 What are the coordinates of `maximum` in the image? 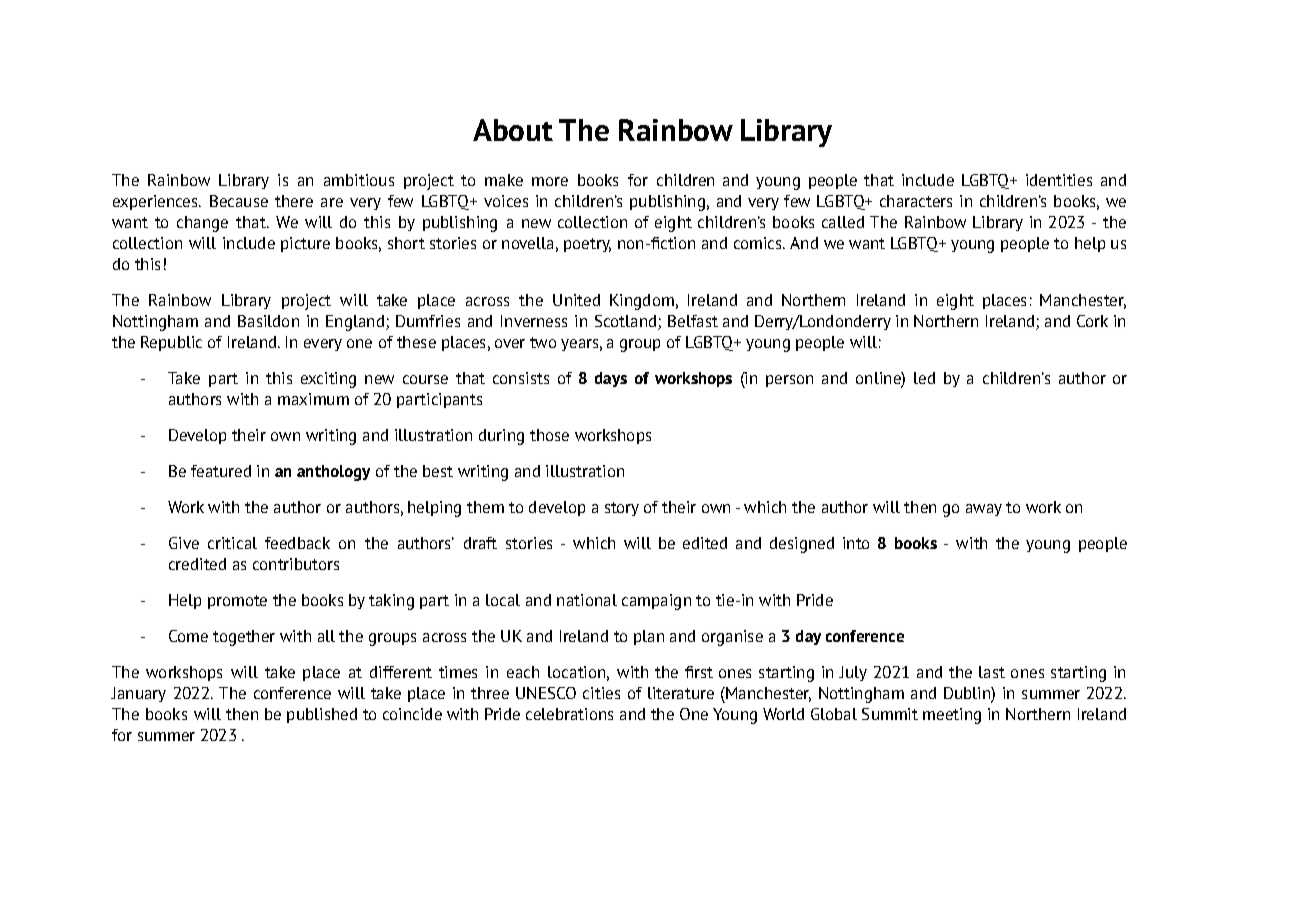 It's located at (313, 399).
